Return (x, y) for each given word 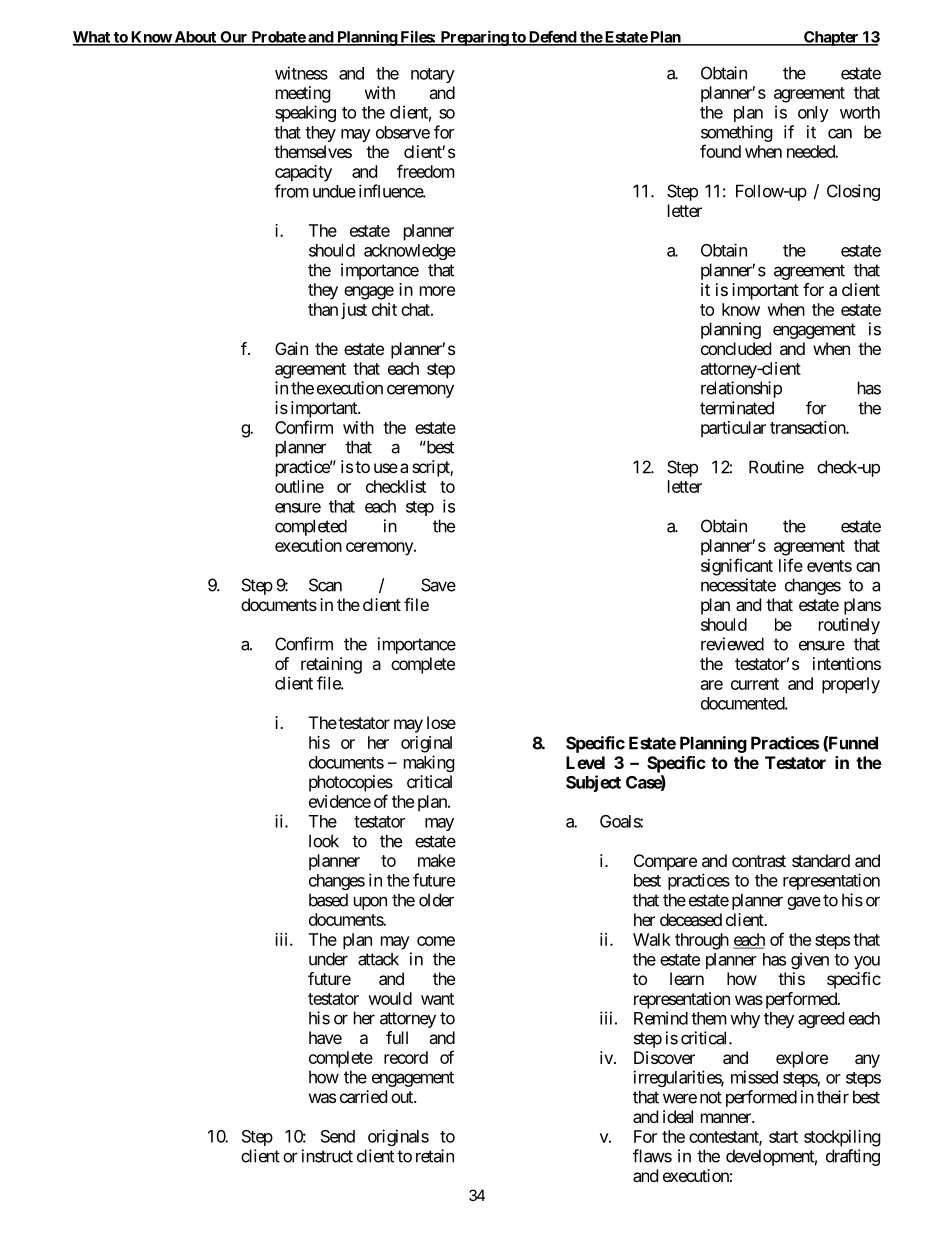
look (324, 841)
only (813, 114)
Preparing (474, 38)
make (436, 860)
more (437, 291)
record (406, 1057)
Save (438, 585)
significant (737, 567)
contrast (759, 861)
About (195, 38)
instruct (327, 1156)
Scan (325, 585)
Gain (291, 348)
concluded (736, 348)
